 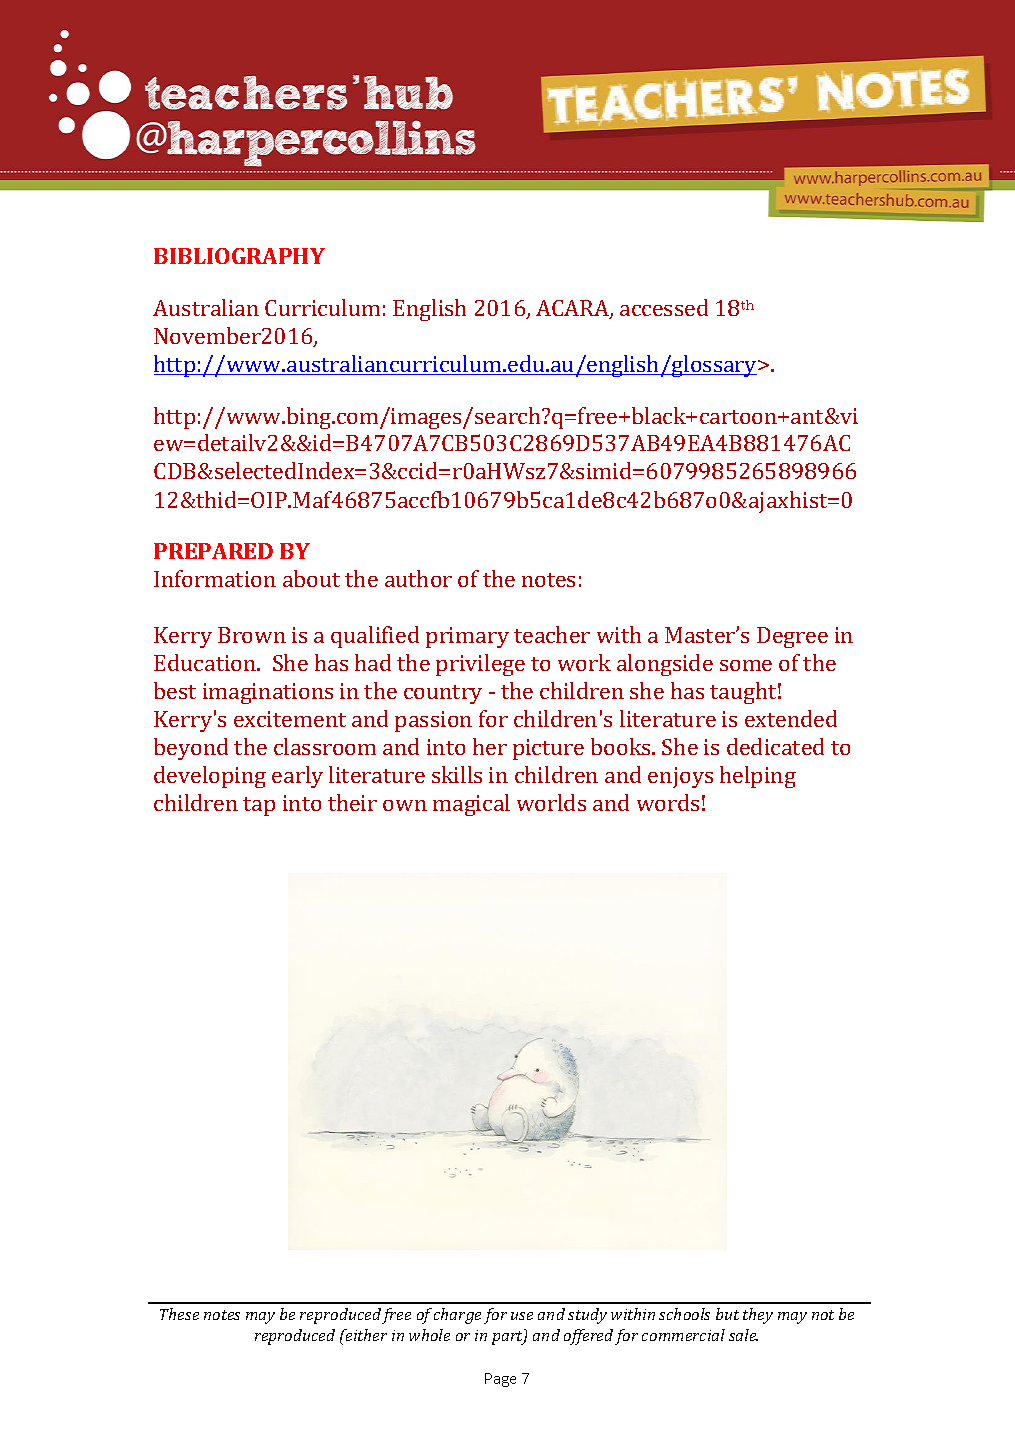 What do you see at coordinates (668, 802) in the document?
I see `words` at bounding box center [668, 802].
